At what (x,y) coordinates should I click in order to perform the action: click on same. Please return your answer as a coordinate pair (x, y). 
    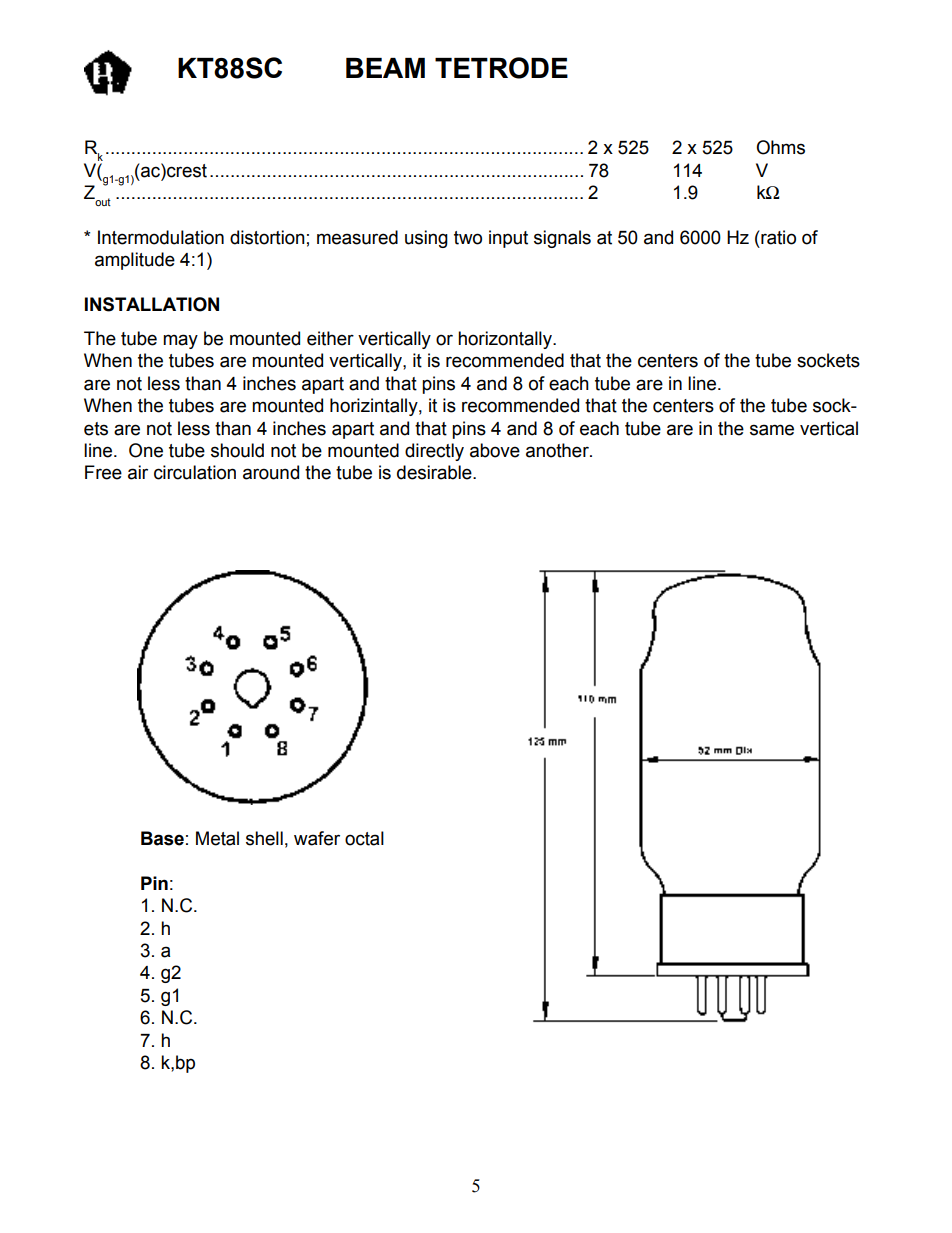
    Looking at the image, I should click on (772, 430).
